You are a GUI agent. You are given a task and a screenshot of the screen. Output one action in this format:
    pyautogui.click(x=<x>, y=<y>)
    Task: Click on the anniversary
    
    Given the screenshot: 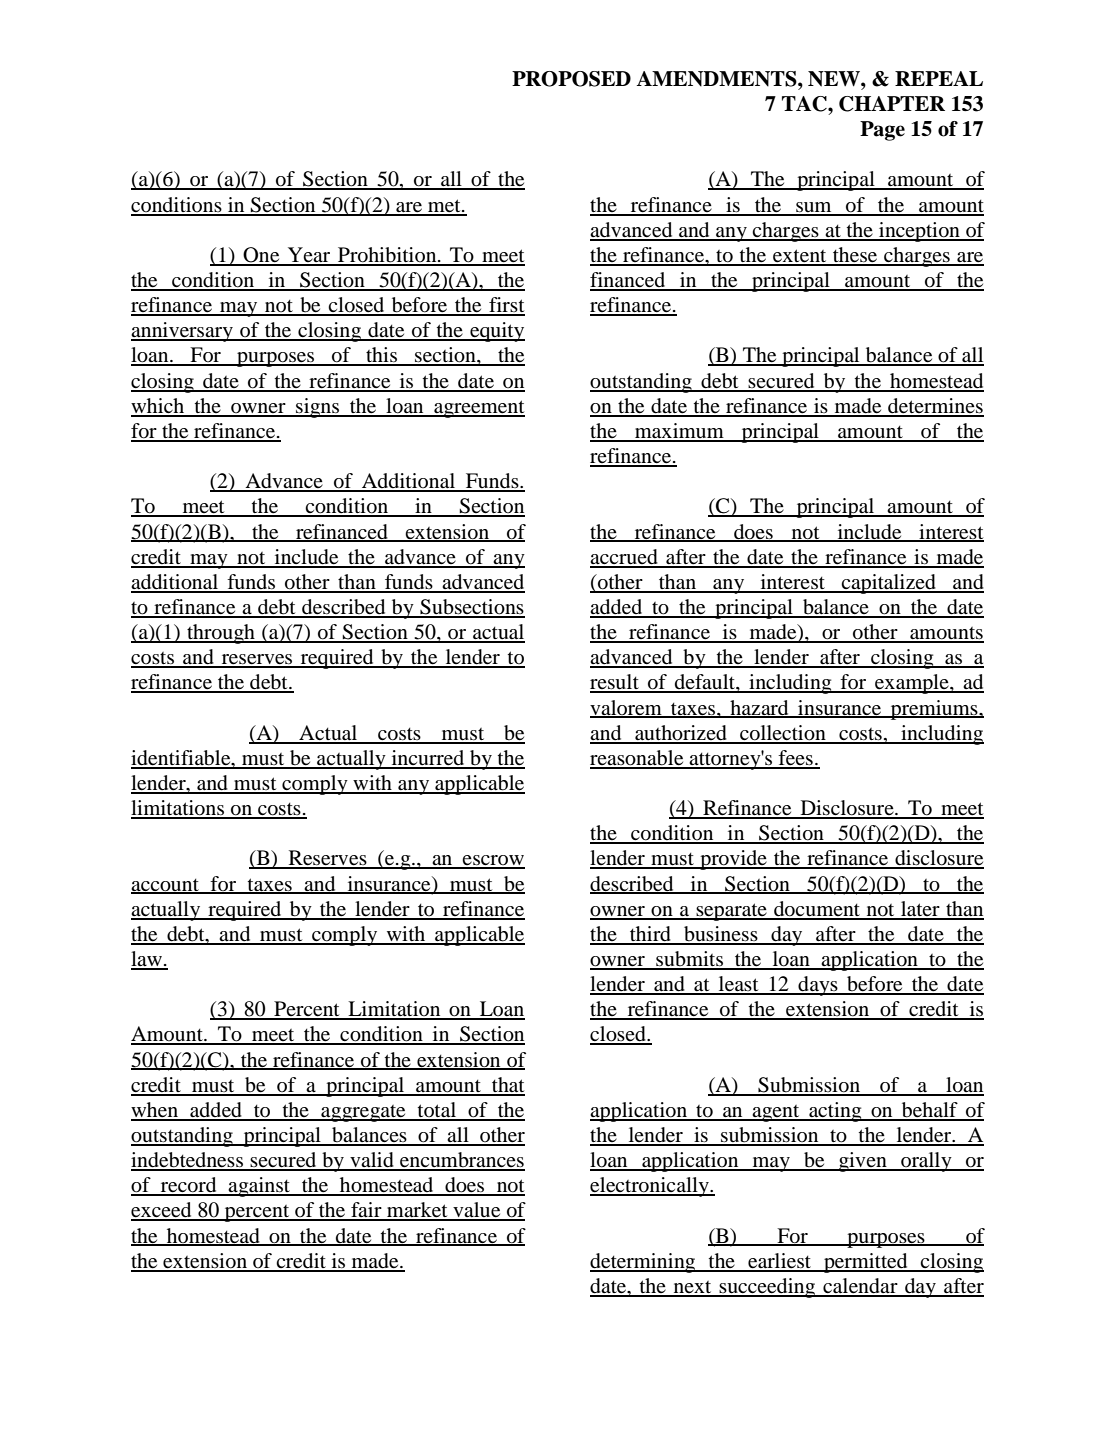 What is the action you would take?
    pyautogui.click(x=183, y=332)
